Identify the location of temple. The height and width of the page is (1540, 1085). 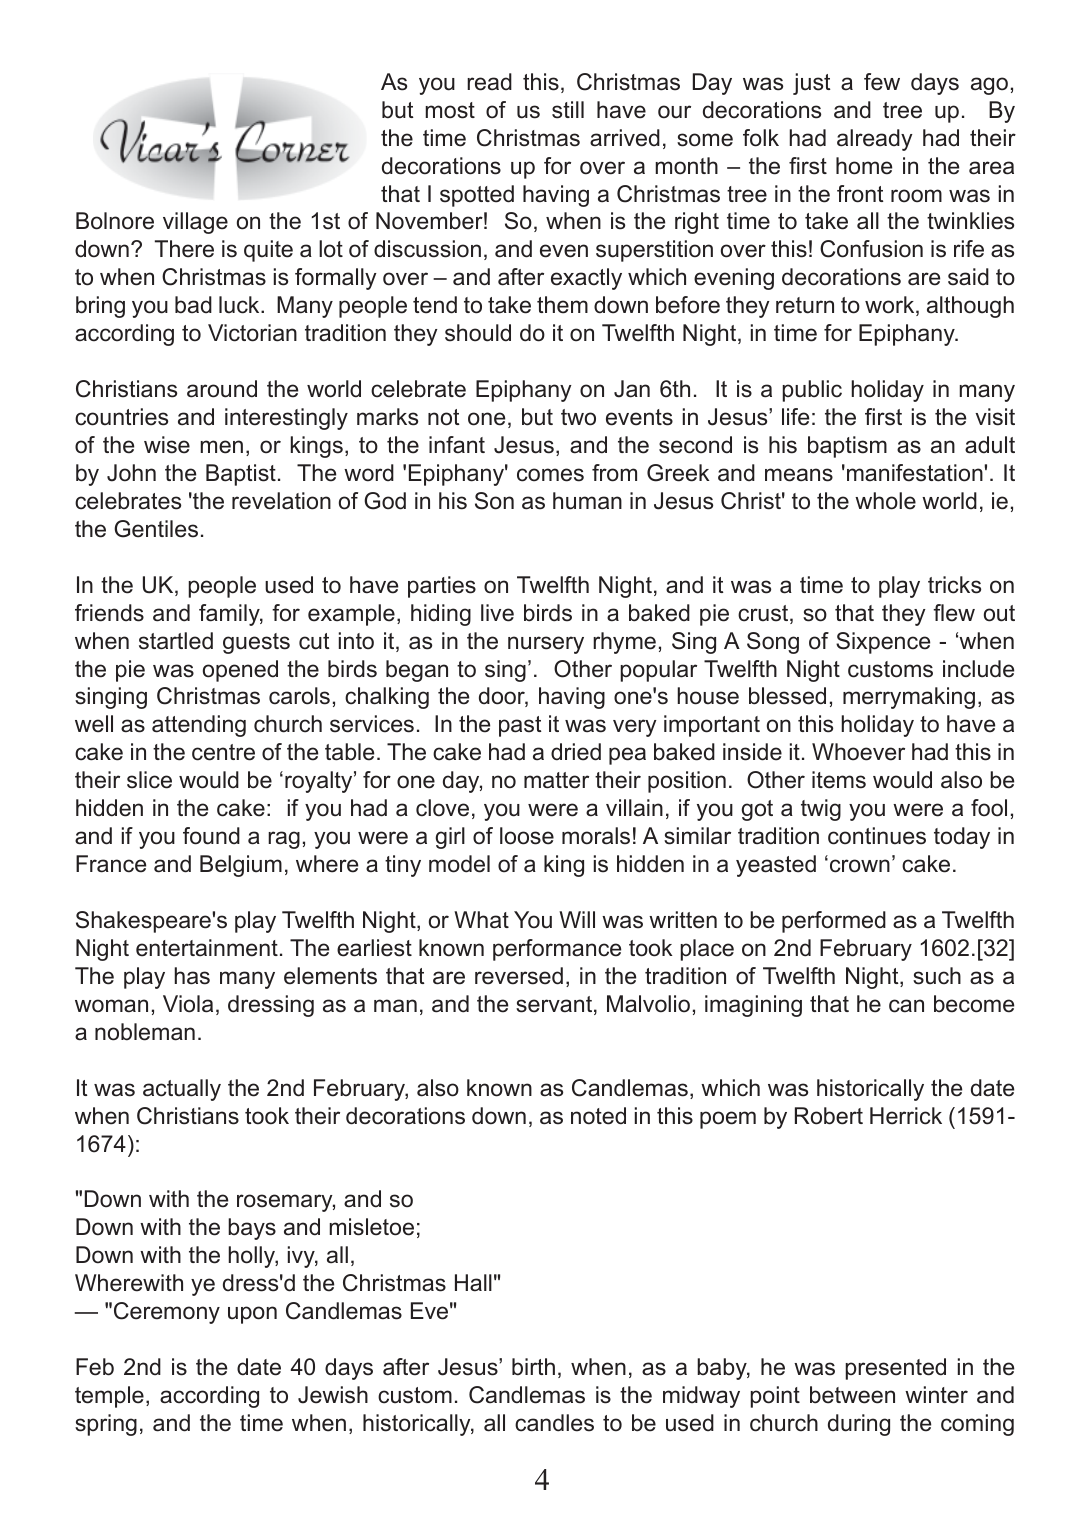
(109, 1397).
